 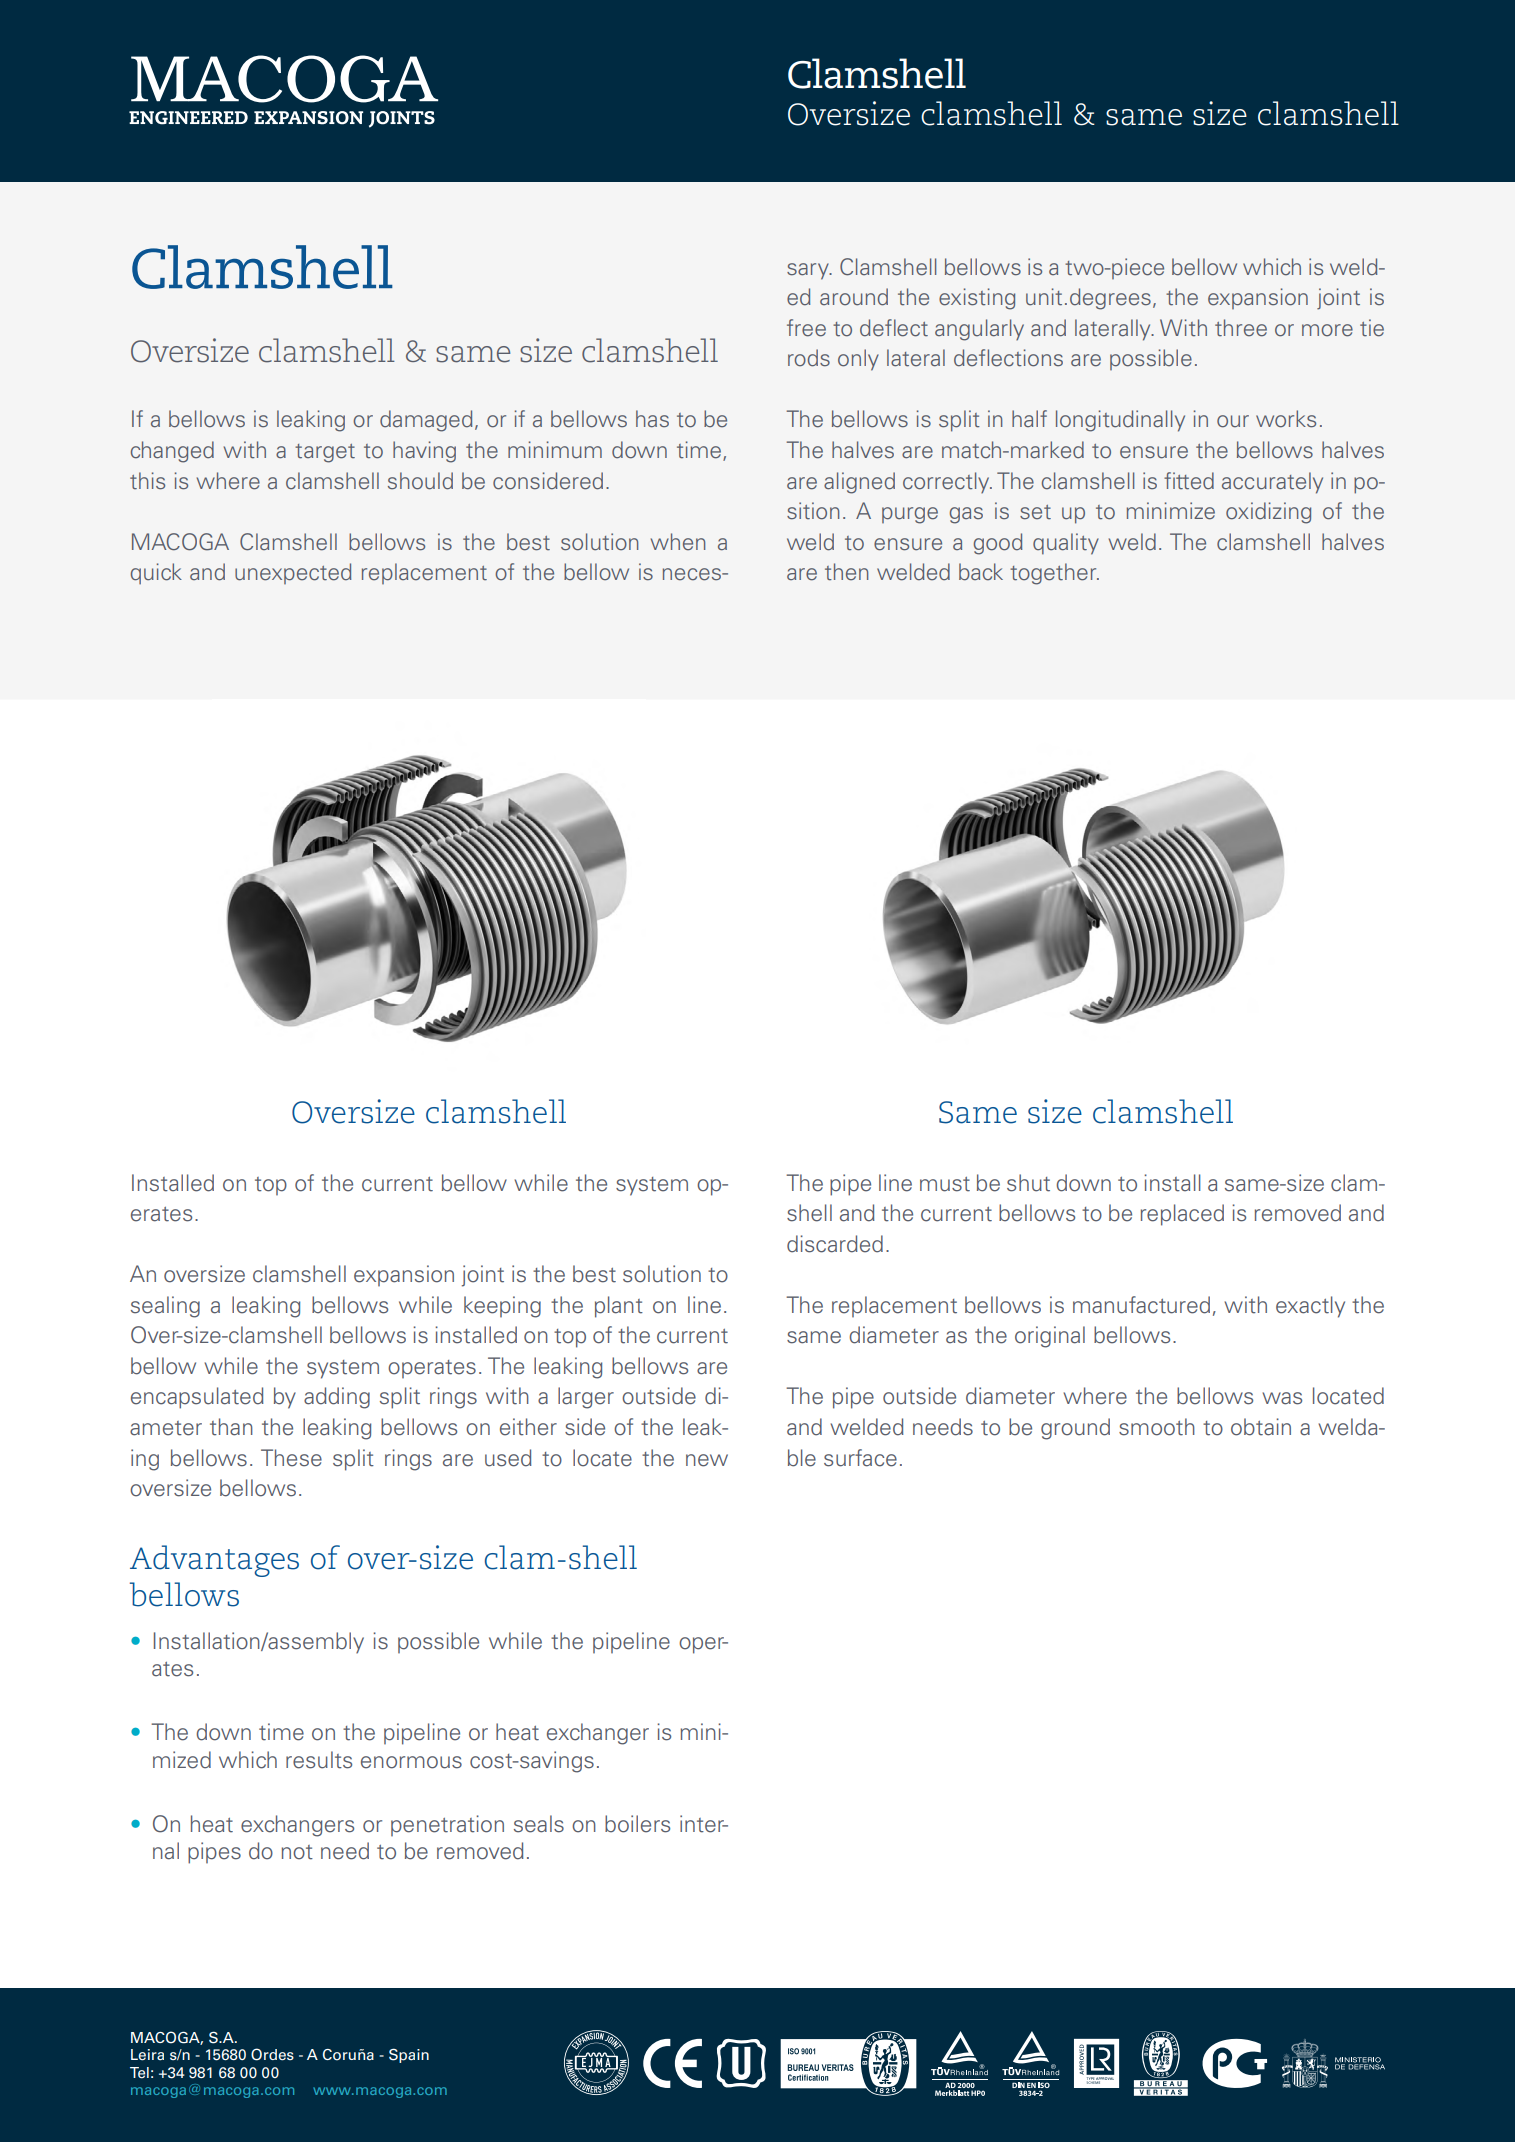 What do you see at coordinates (165, 1307) in the page?
I see `sealing` at bounding box center [165, 1307].
